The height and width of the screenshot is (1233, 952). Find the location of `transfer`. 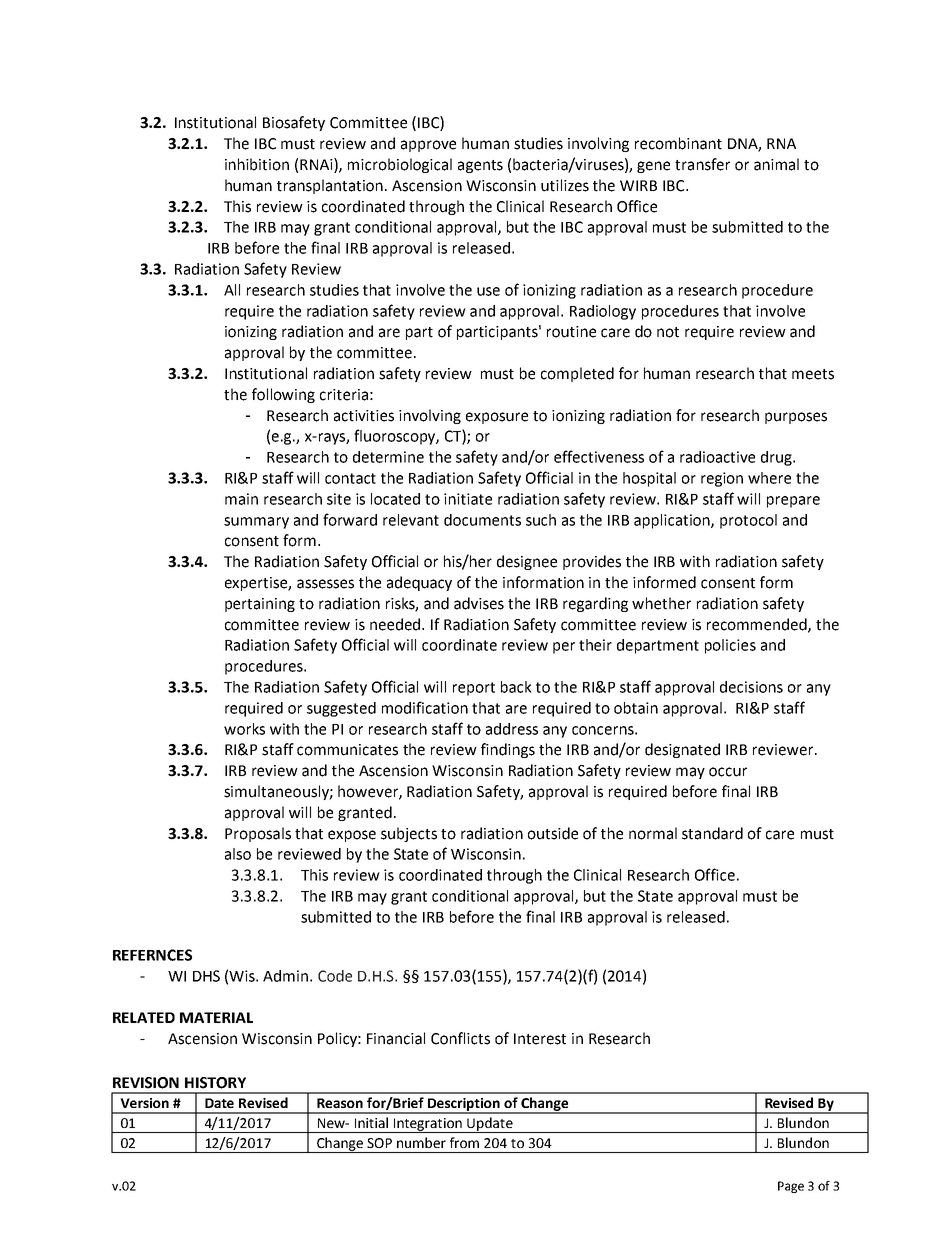

transfer is located at coordinates (702, 164).
